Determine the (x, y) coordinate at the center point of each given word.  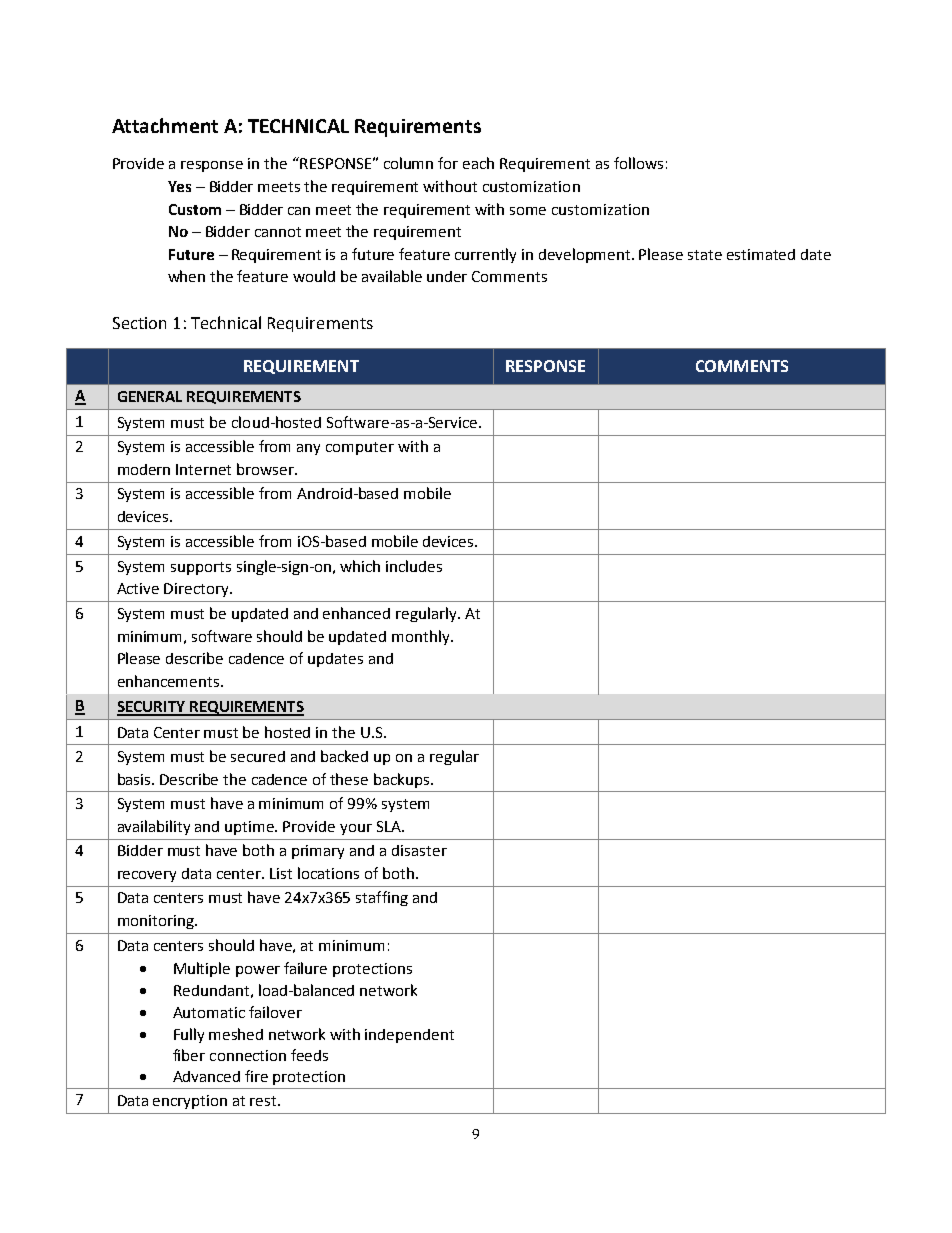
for (448, 163)
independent (409, 1036)
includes (414, 566)
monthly (422, 637)
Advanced (206, 1076)
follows (638, 163)
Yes (179, 186)
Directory (197, 590)
